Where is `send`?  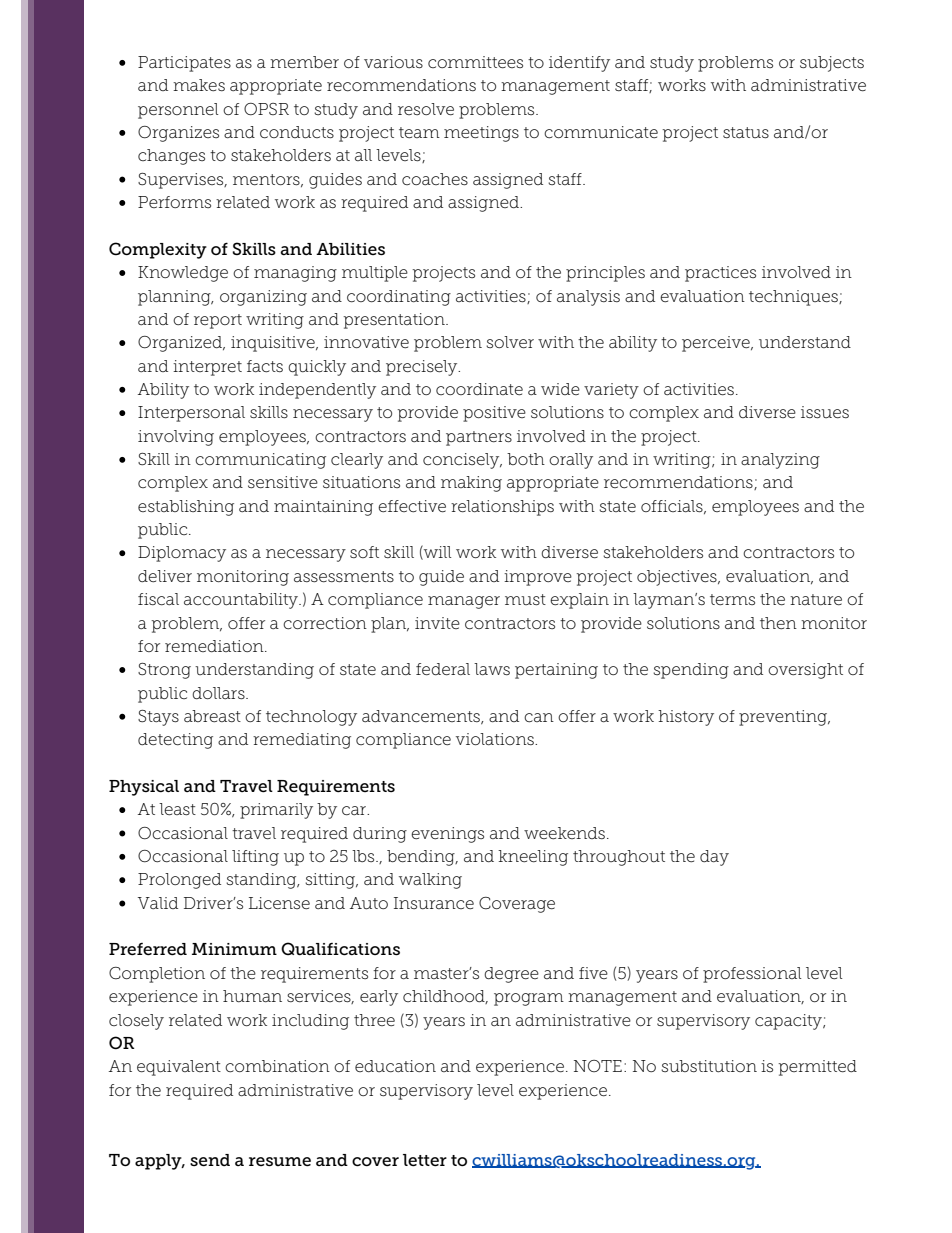
send is located at coordinates (210, 1160).
